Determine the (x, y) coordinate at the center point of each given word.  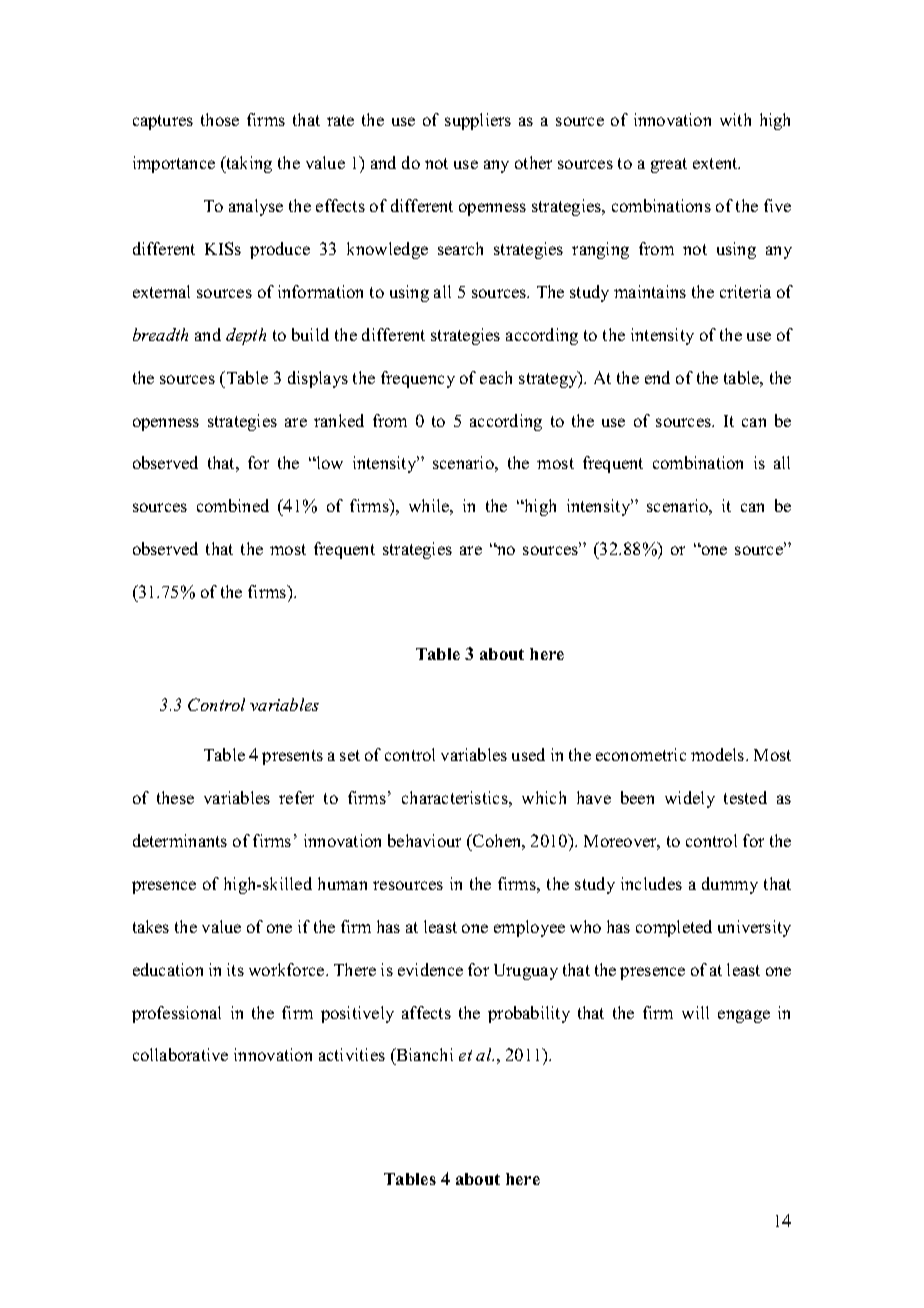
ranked (339, 420)
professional (176, 1014)
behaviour (424, 840)
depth (246, 336)
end (657, 377)
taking (248, 164)
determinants (180, 840)
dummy (730, 885)
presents (292, 757)
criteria (745, 291)
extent (716, 163)
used (528, 754)
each (496, 377)
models (719, 754)
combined (233, 505)
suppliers (478, 121)
